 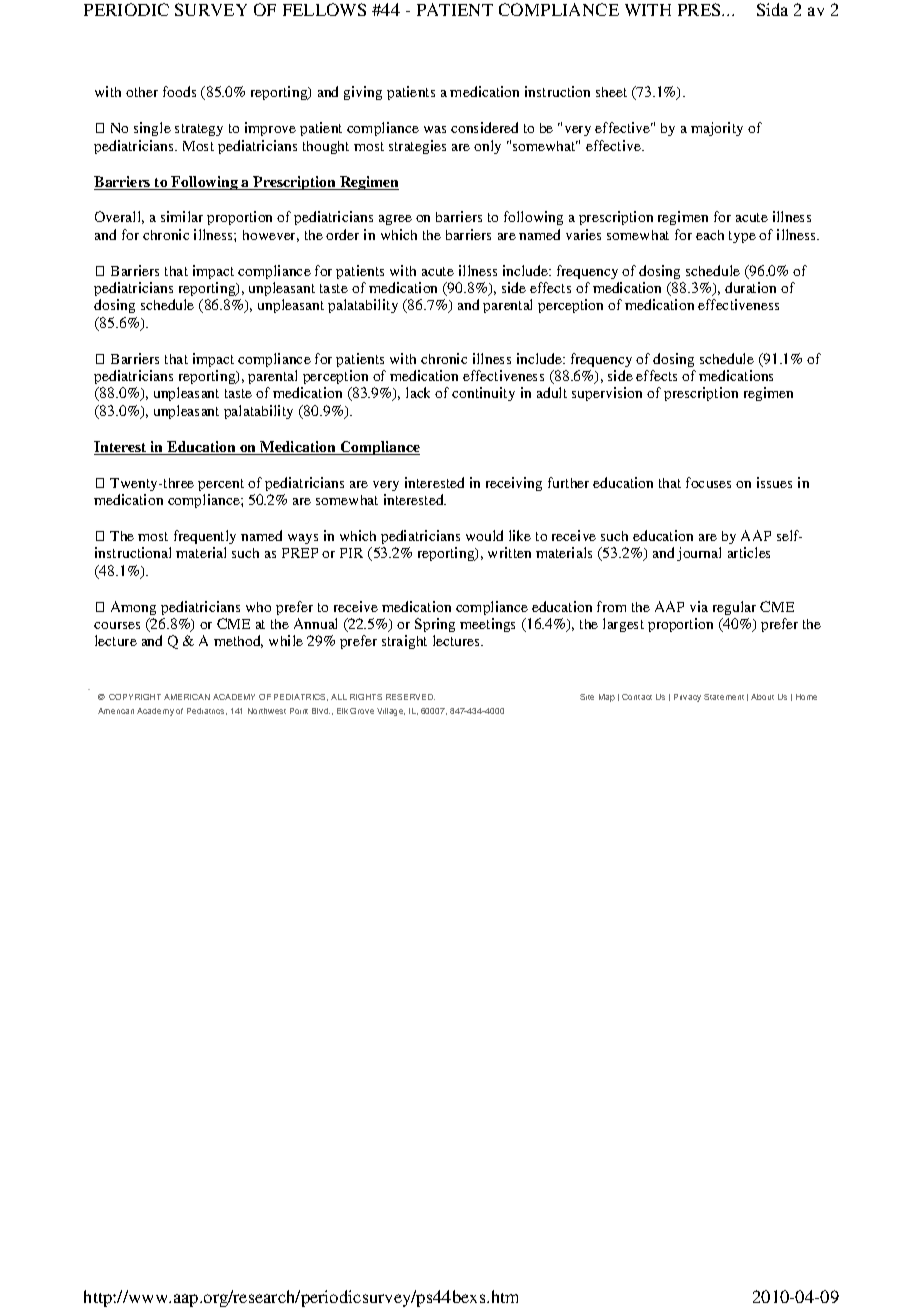 I want to click on FELLOWS, so click(x=324, y=9).
